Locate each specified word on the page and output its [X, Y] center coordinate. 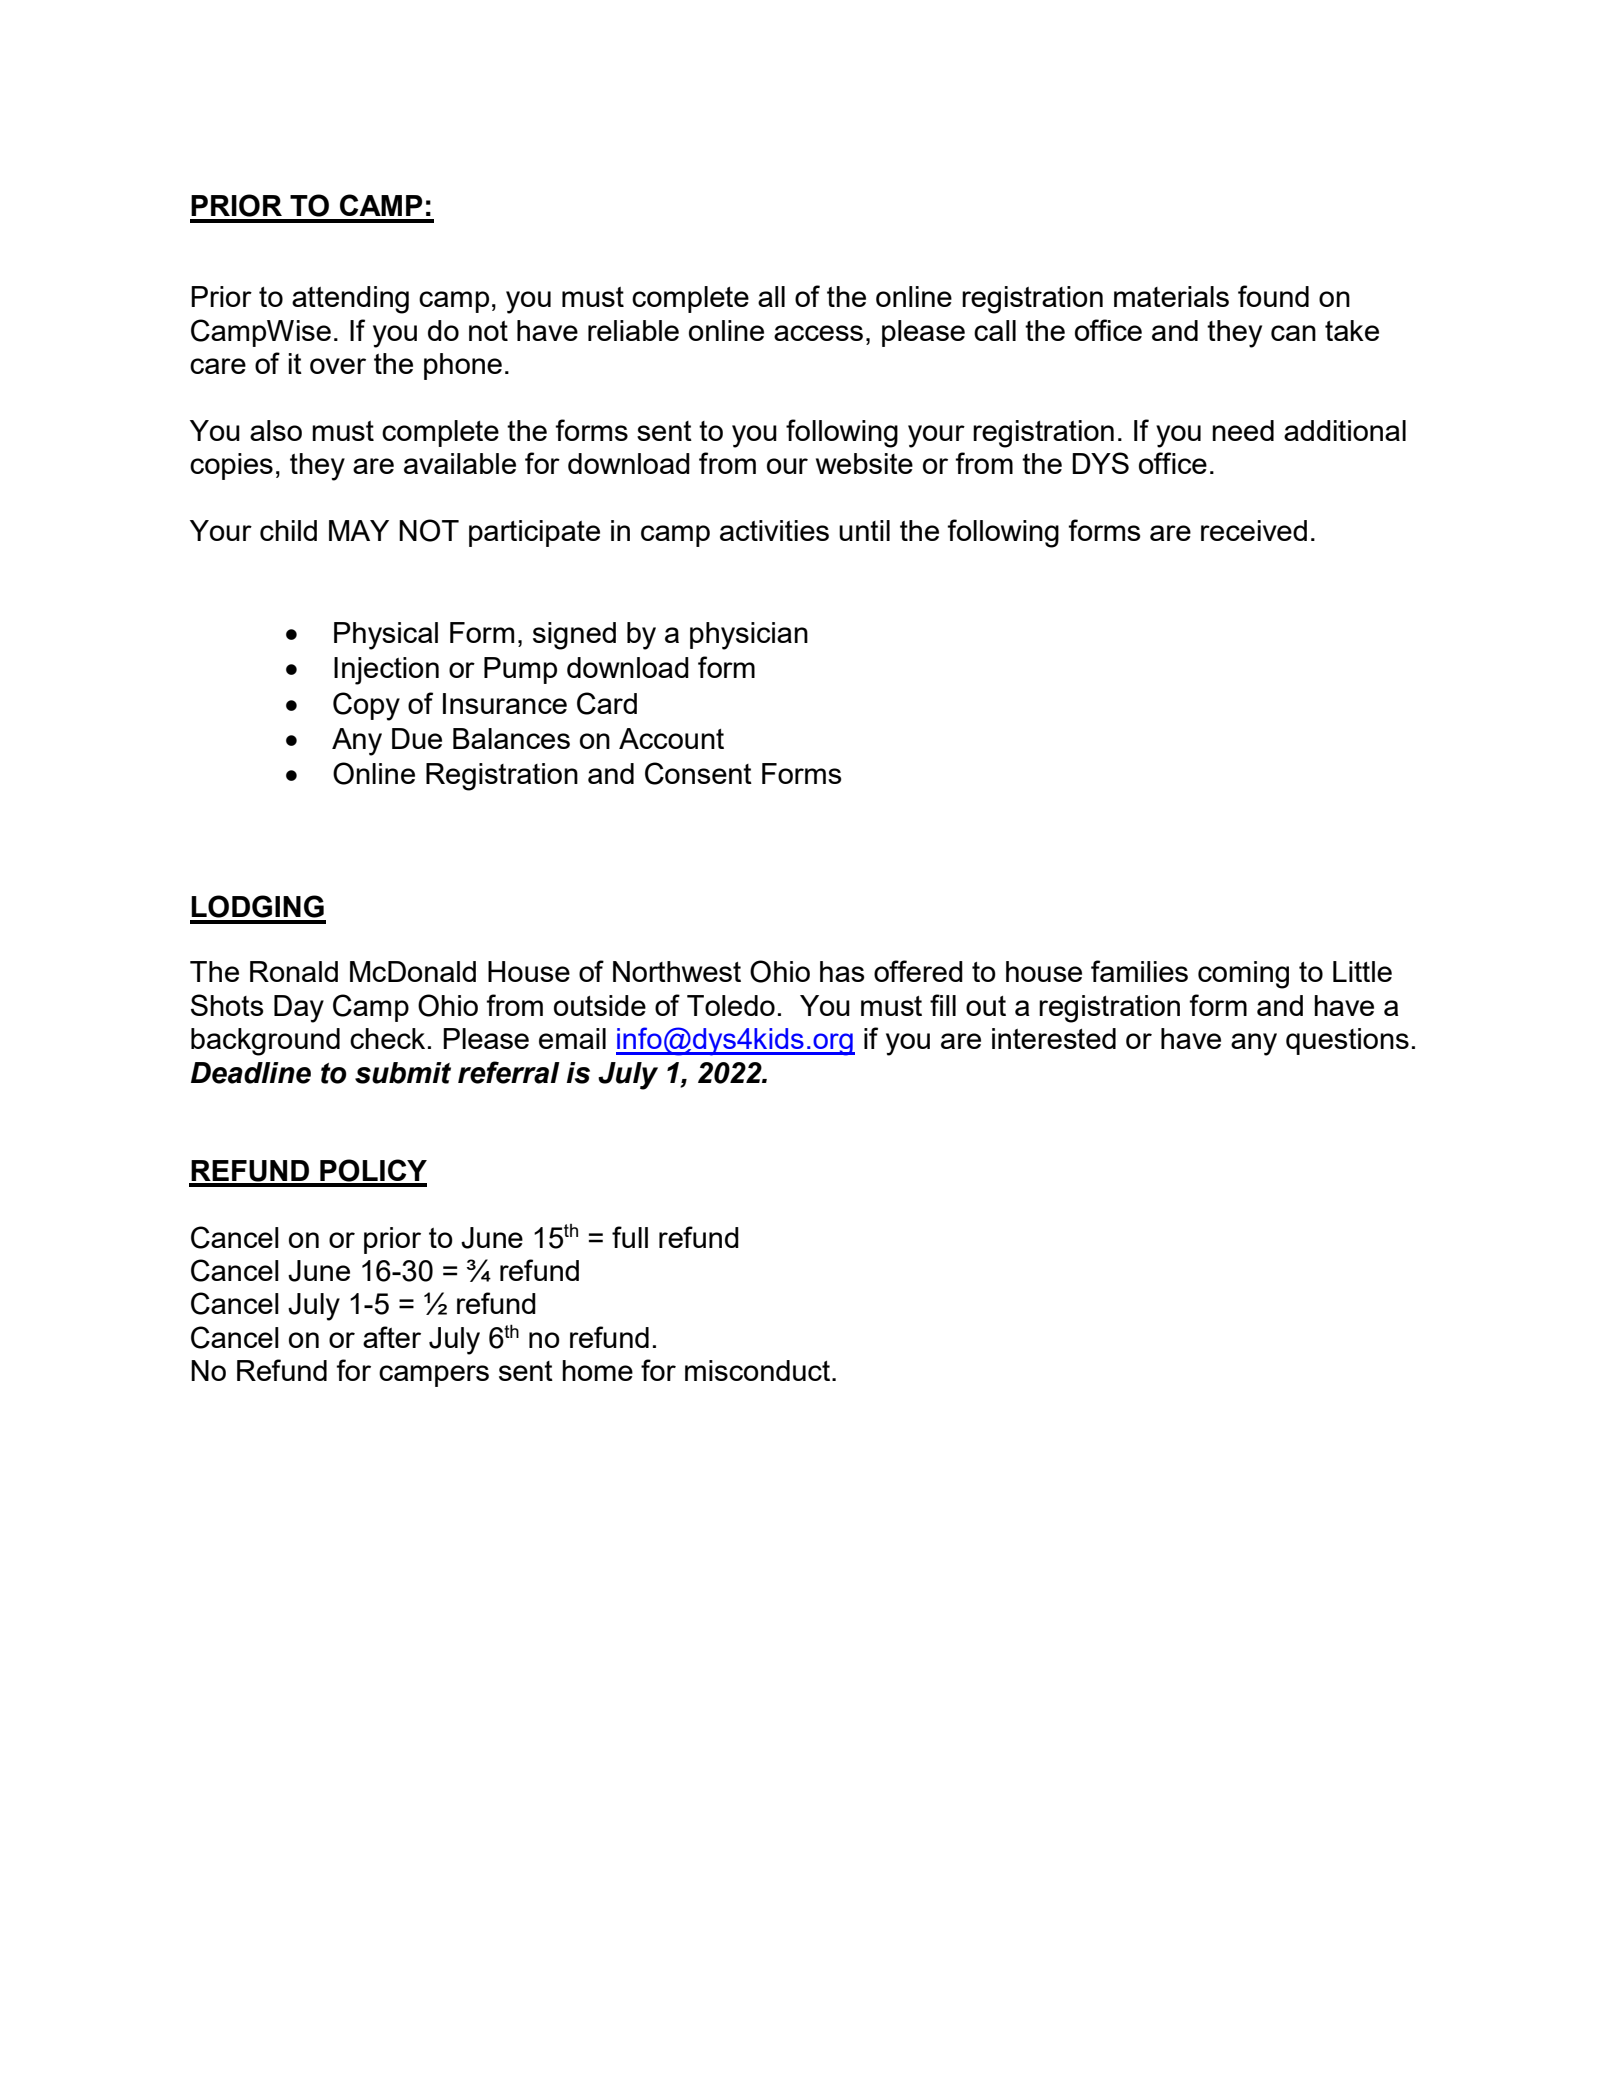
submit [403, 1073]
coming [1243, 975]
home [597, 1370]
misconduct [757, 1370]
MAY [359, 530]
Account [671, 738]
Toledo [731, 1005]
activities [774, 530]
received [1254, 530]
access [818, 333]
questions [1347, 1041]
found [1273, 296]
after [392, 1337]
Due [417, 738]
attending [350, 300]
